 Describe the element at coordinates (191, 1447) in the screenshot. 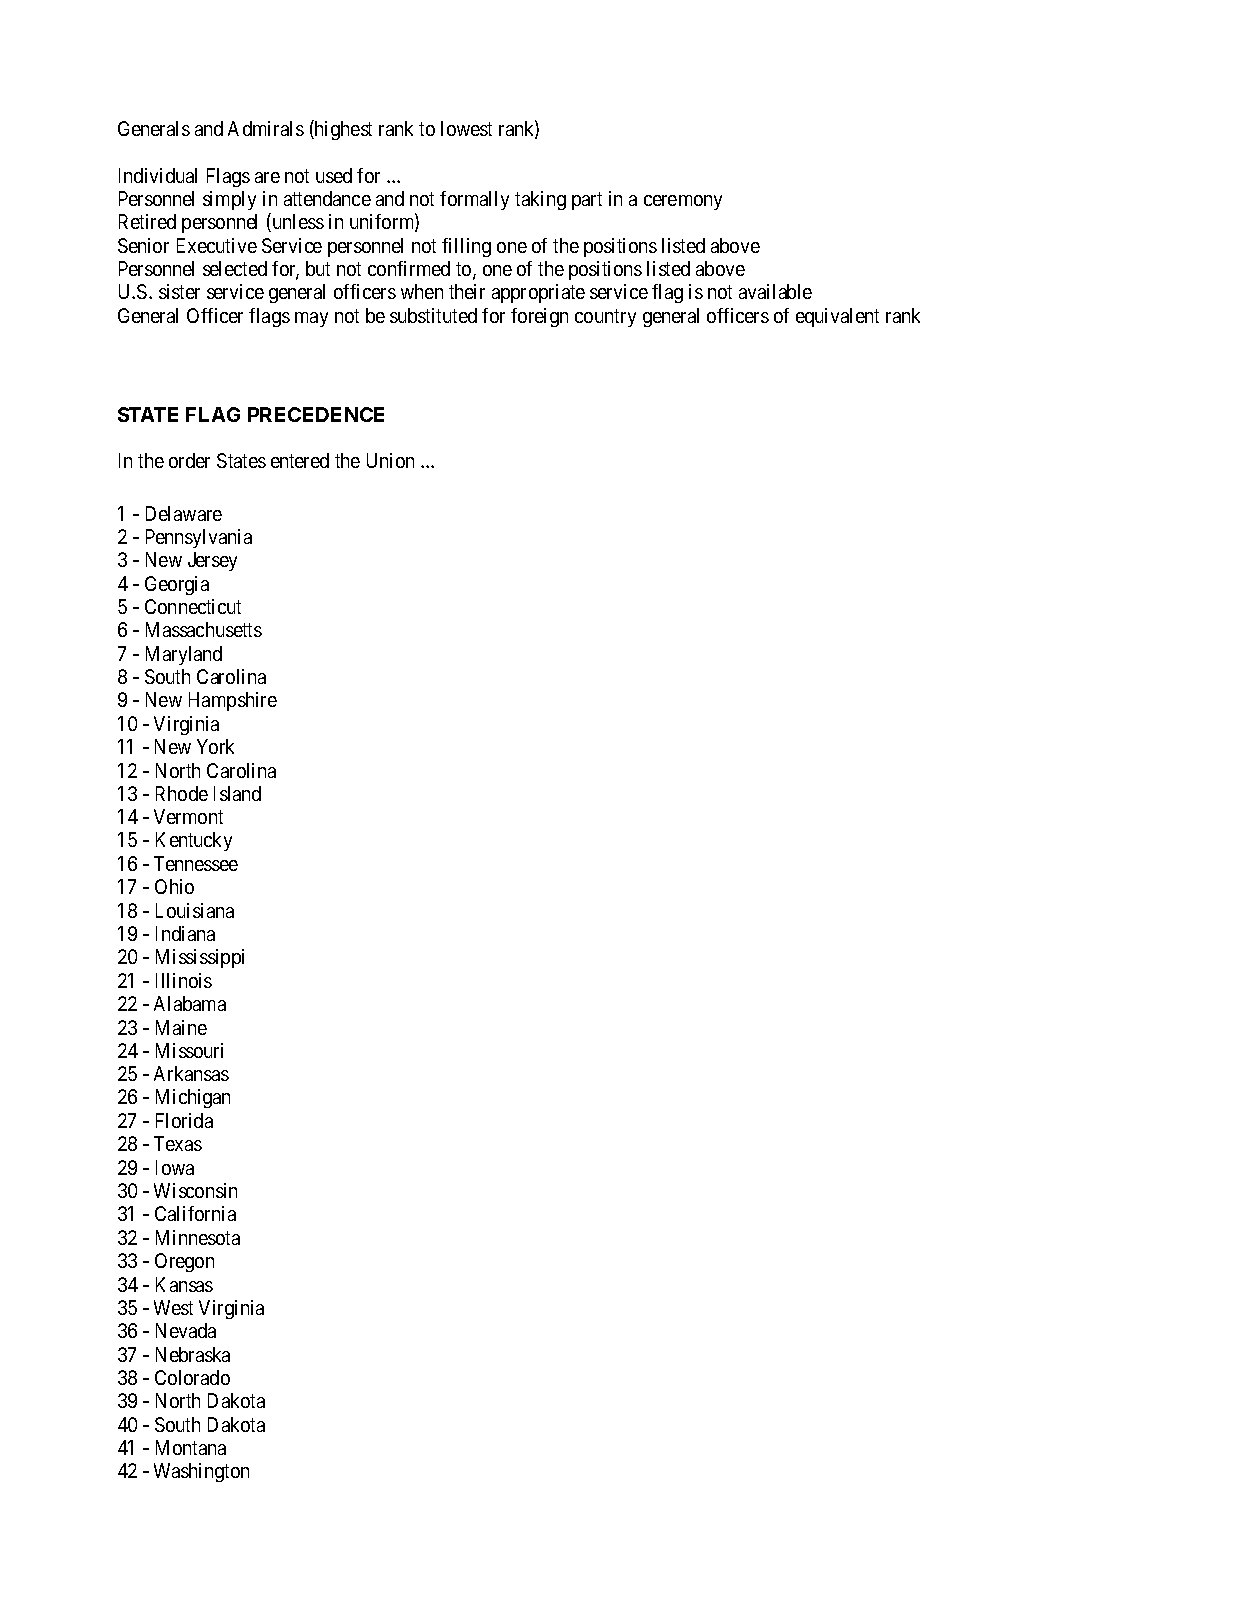

I see `Montana` at that location.
